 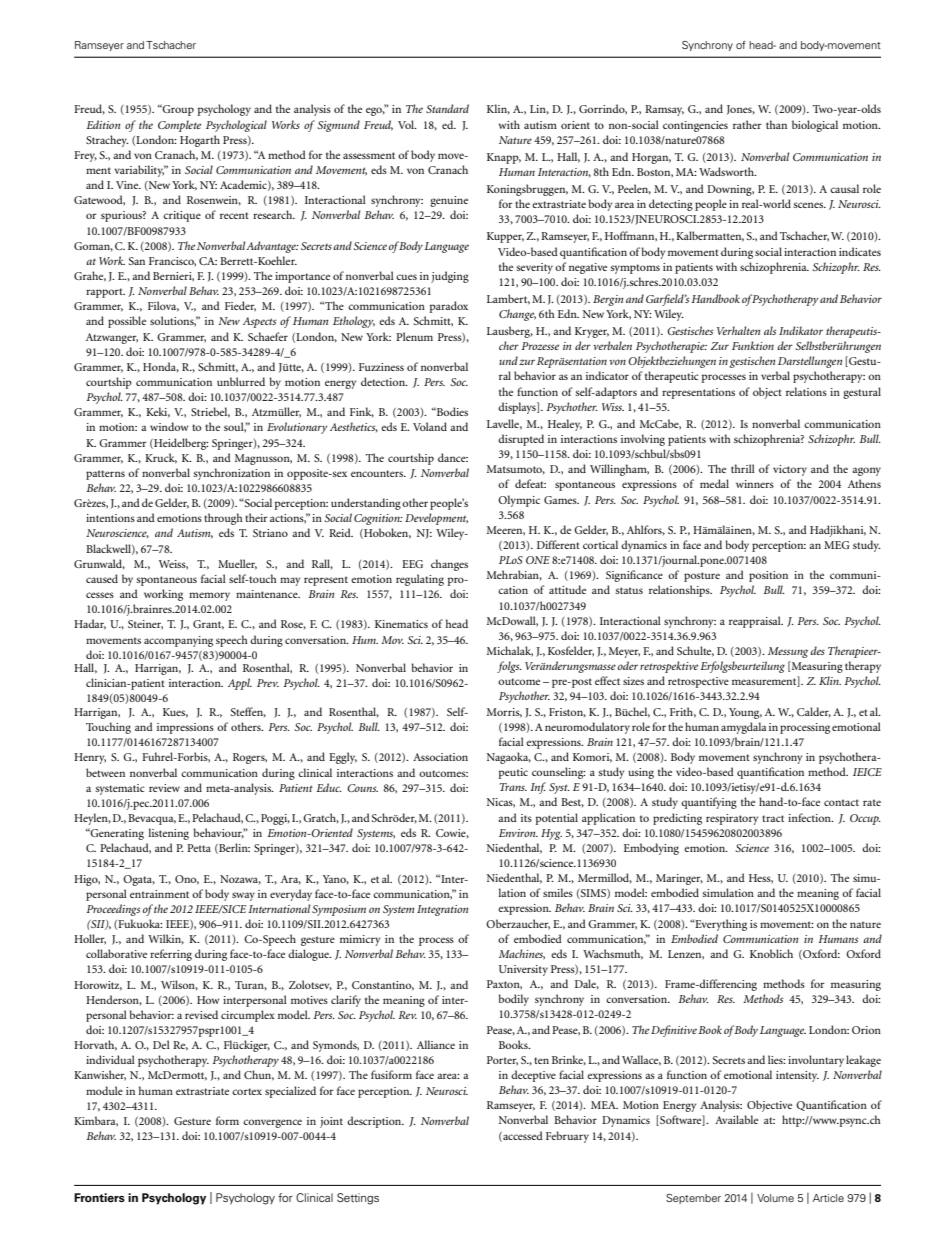 I want to click on than, so click(x=776, y=124).
